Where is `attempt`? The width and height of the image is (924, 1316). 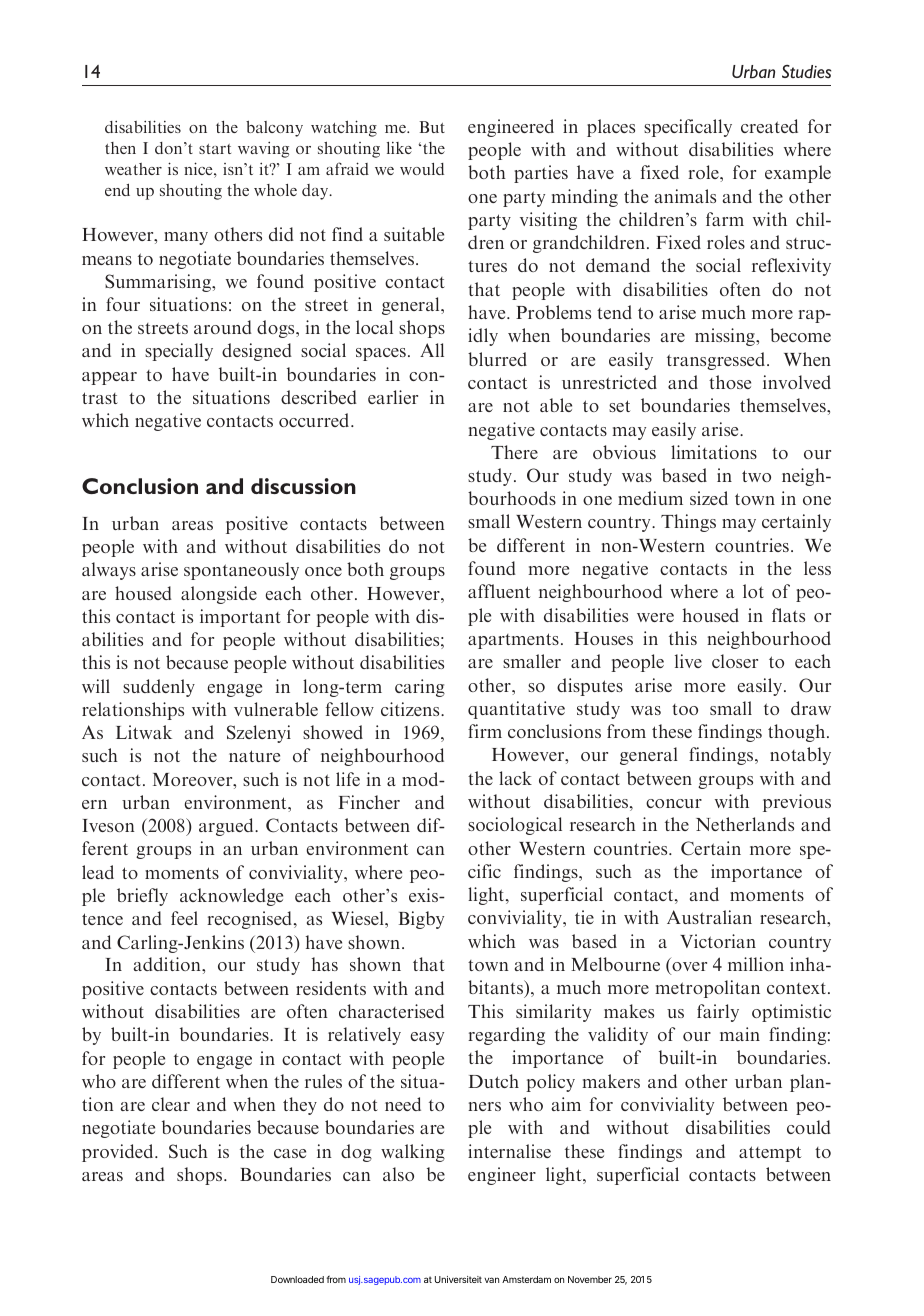
attempt is located at coordinates (770, 1154).
